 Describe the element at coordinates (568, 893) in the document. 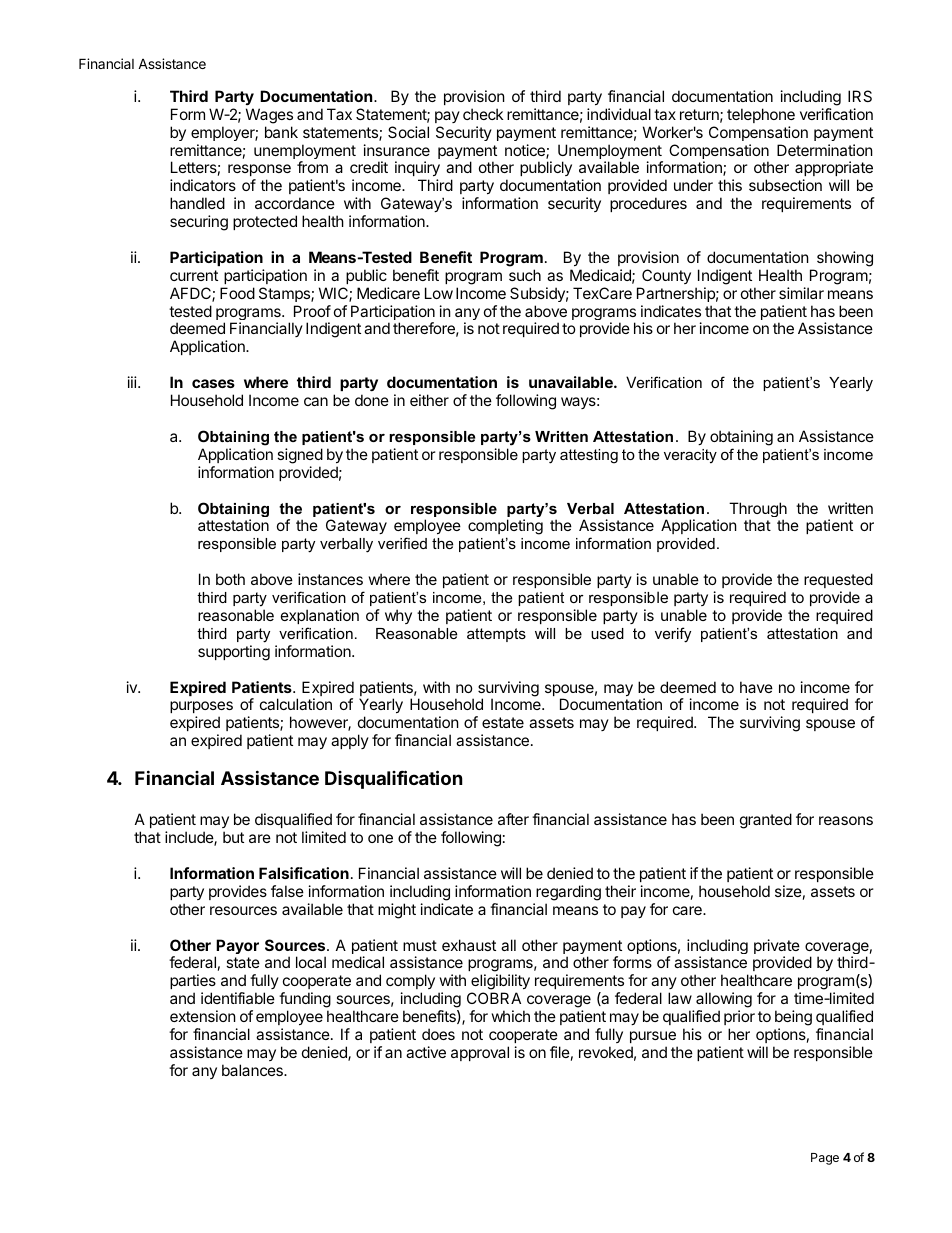

I see `regarding` at that location.
